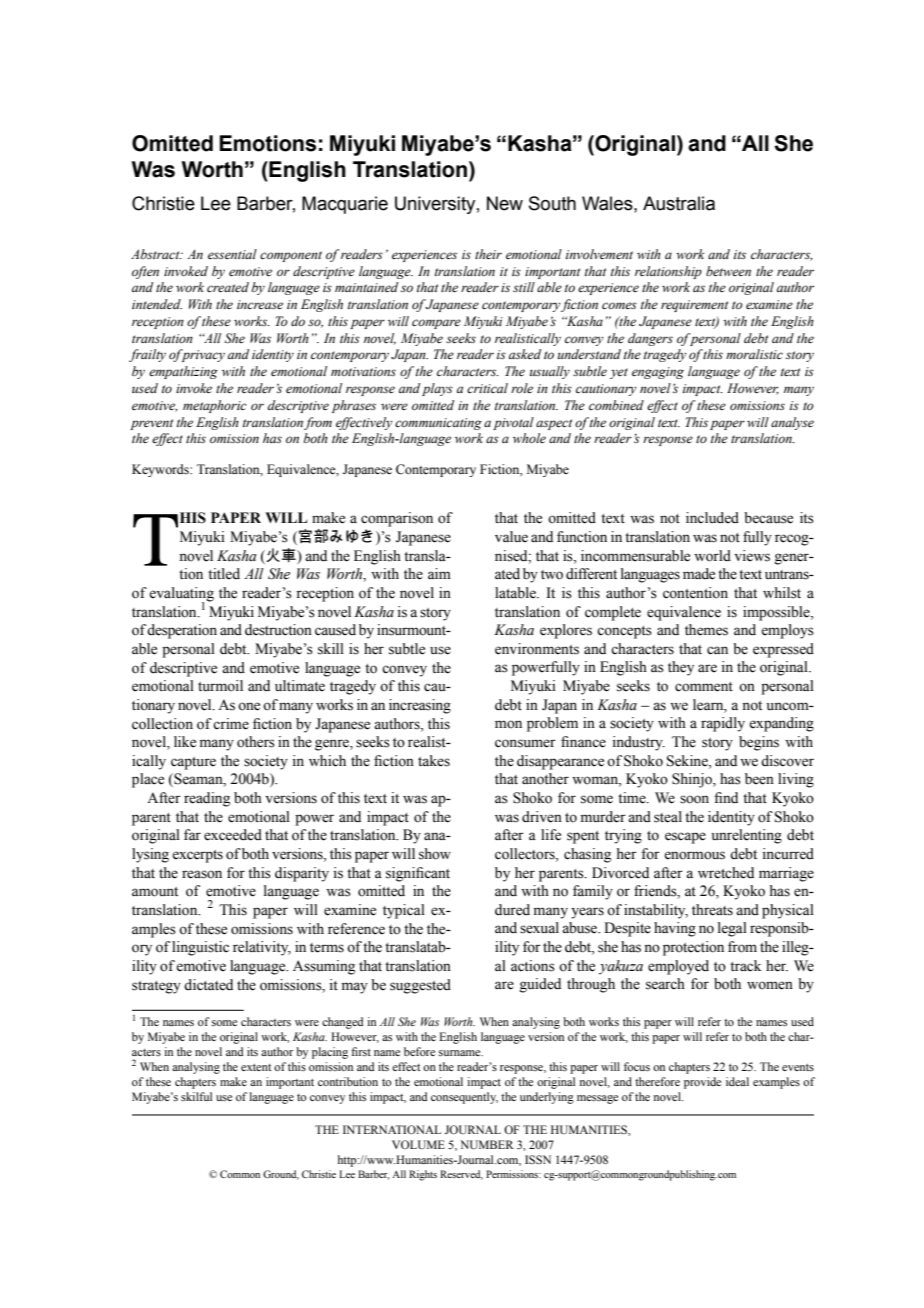 The image size is (924, 1308). I want to click on skilful, so click(196, 1096).
